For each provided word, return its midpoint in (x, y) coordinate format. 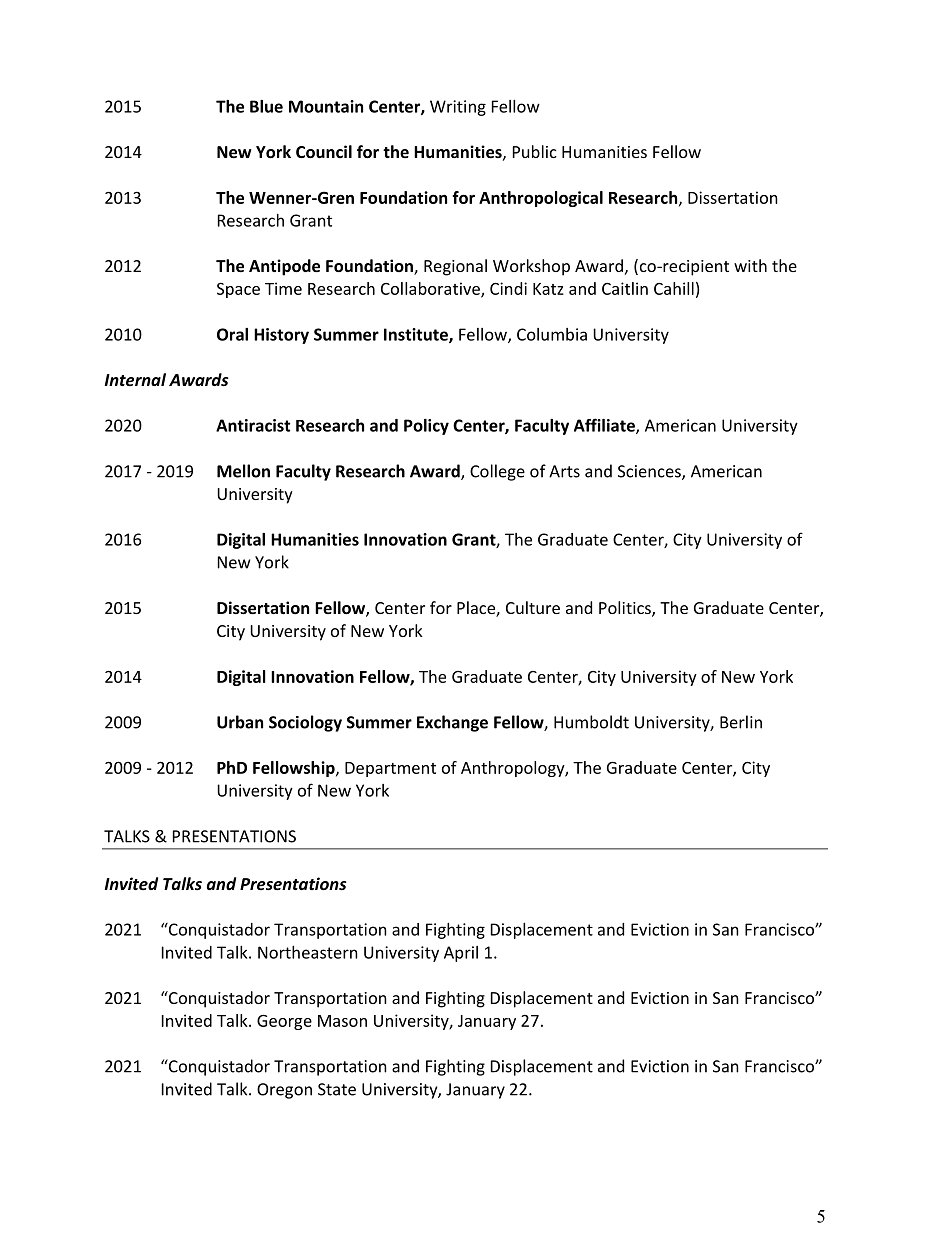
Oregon (284, 1091)
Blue (266, 106)
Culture (533, 607)
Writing (458, 108)
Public (535, 151)
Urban (240, 722)
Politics (626, 609)
